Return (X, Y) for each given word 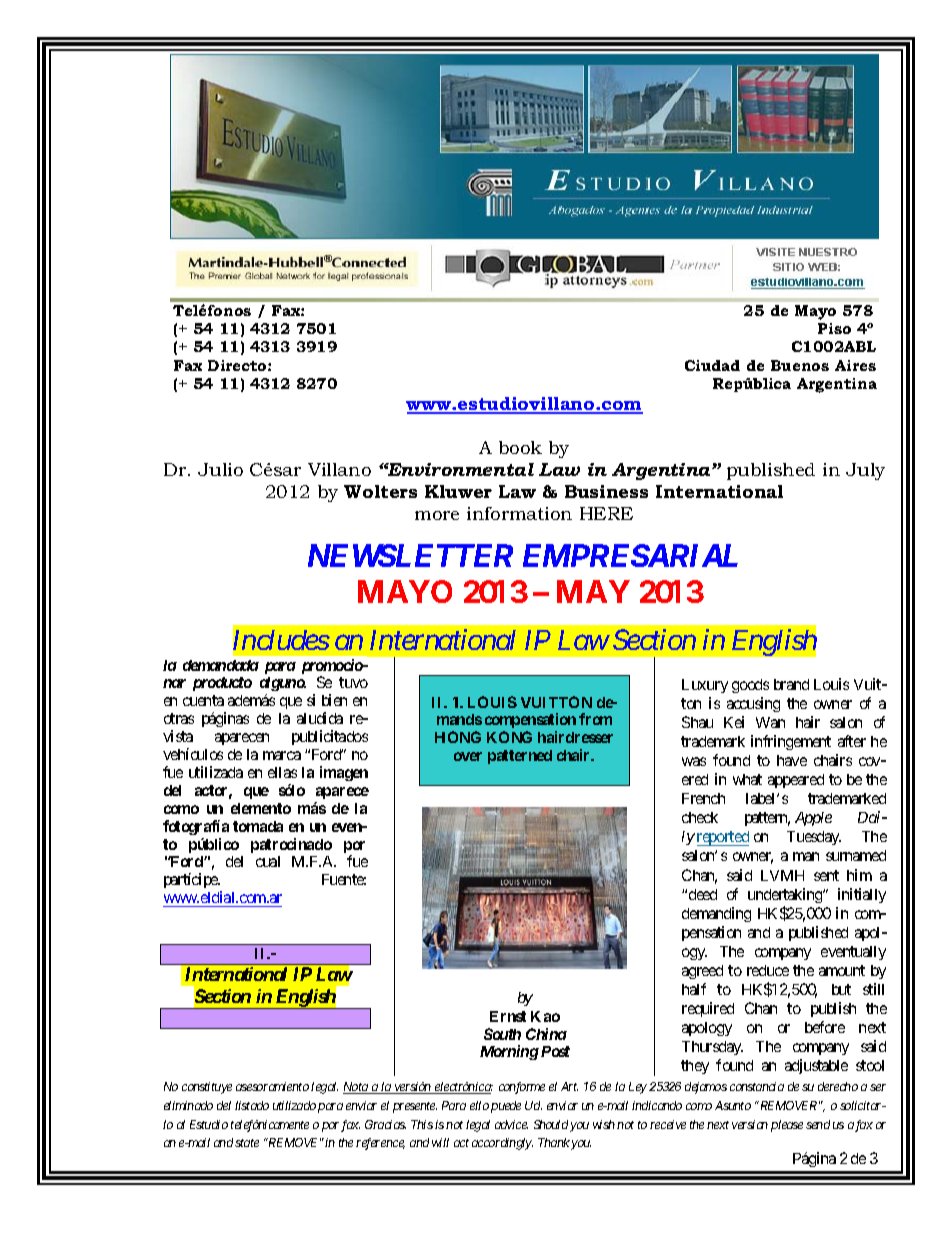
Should (551, 1124)
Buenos (800, 365)
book (520, 447)
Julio (220, 469)
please (787, 1126)
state (247, 1143)
